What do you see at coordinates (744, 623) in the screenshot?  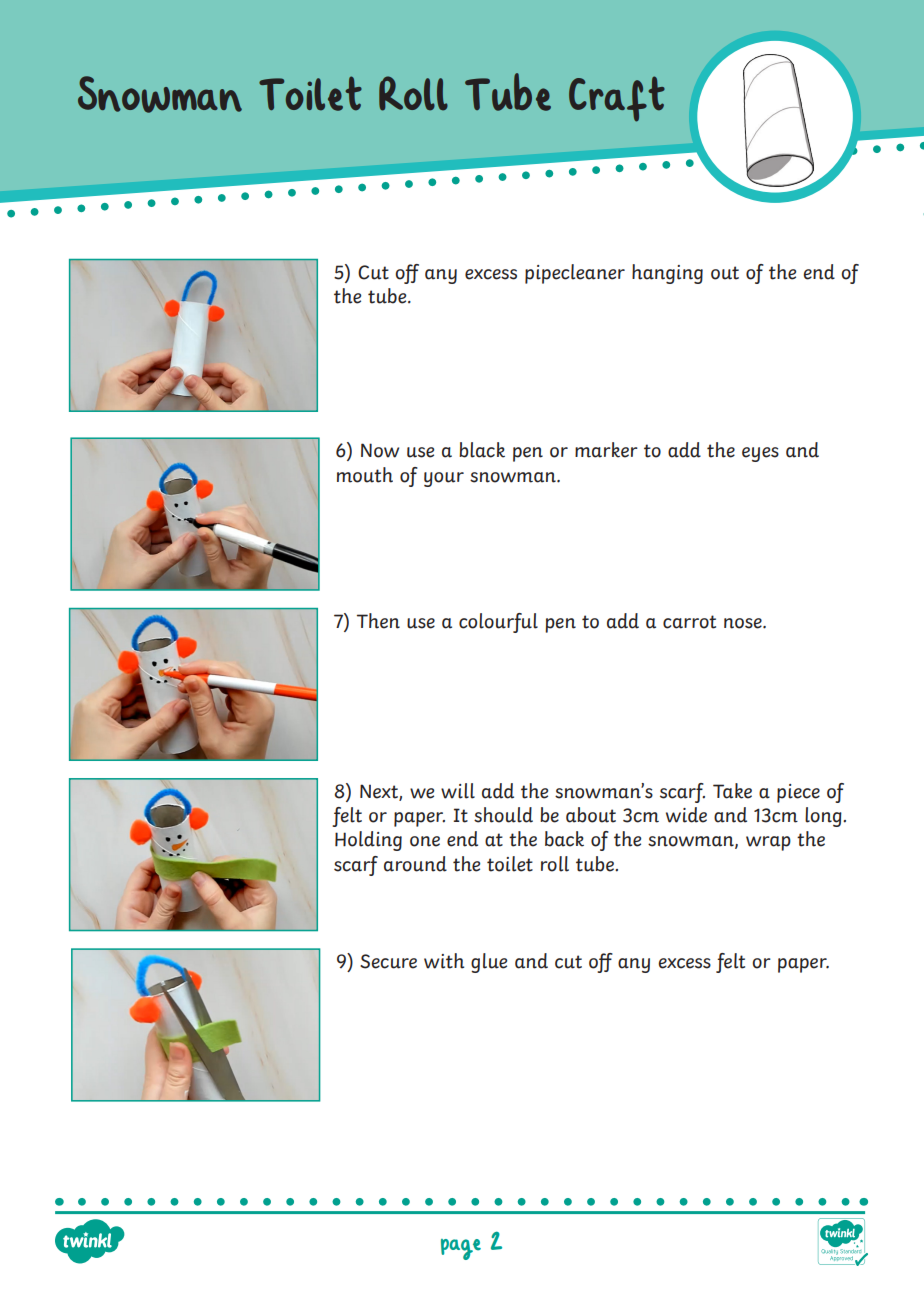 I see `nose` at bounding box center [744, 623].
